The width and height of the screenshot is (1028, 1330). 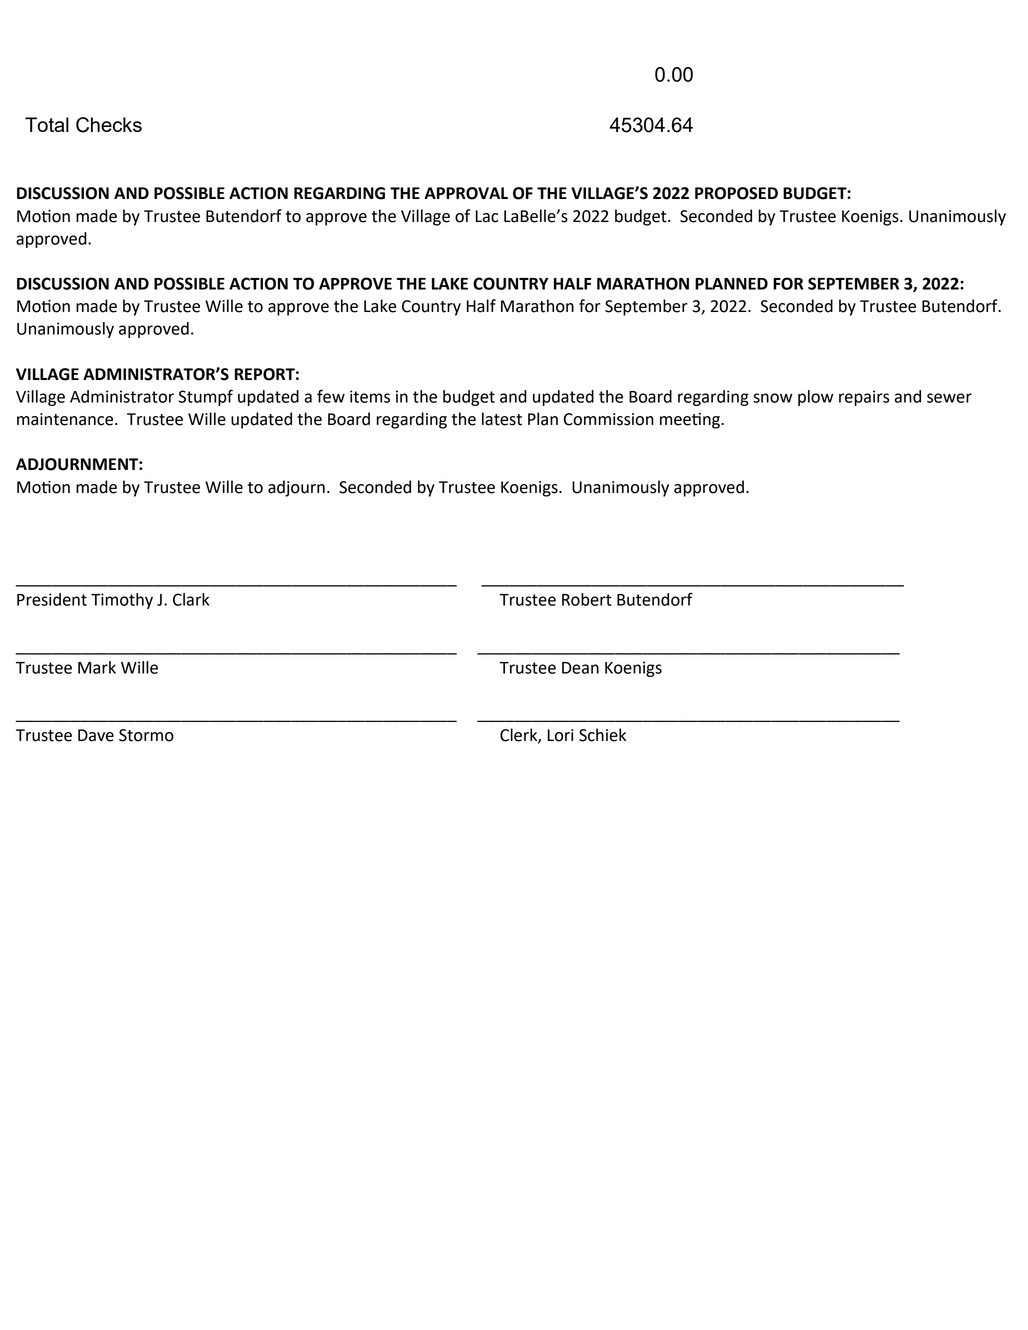 What do you see at coordinates (502, 419) in the screenshot?
I see `latest` at bounding box center [502, 419].
